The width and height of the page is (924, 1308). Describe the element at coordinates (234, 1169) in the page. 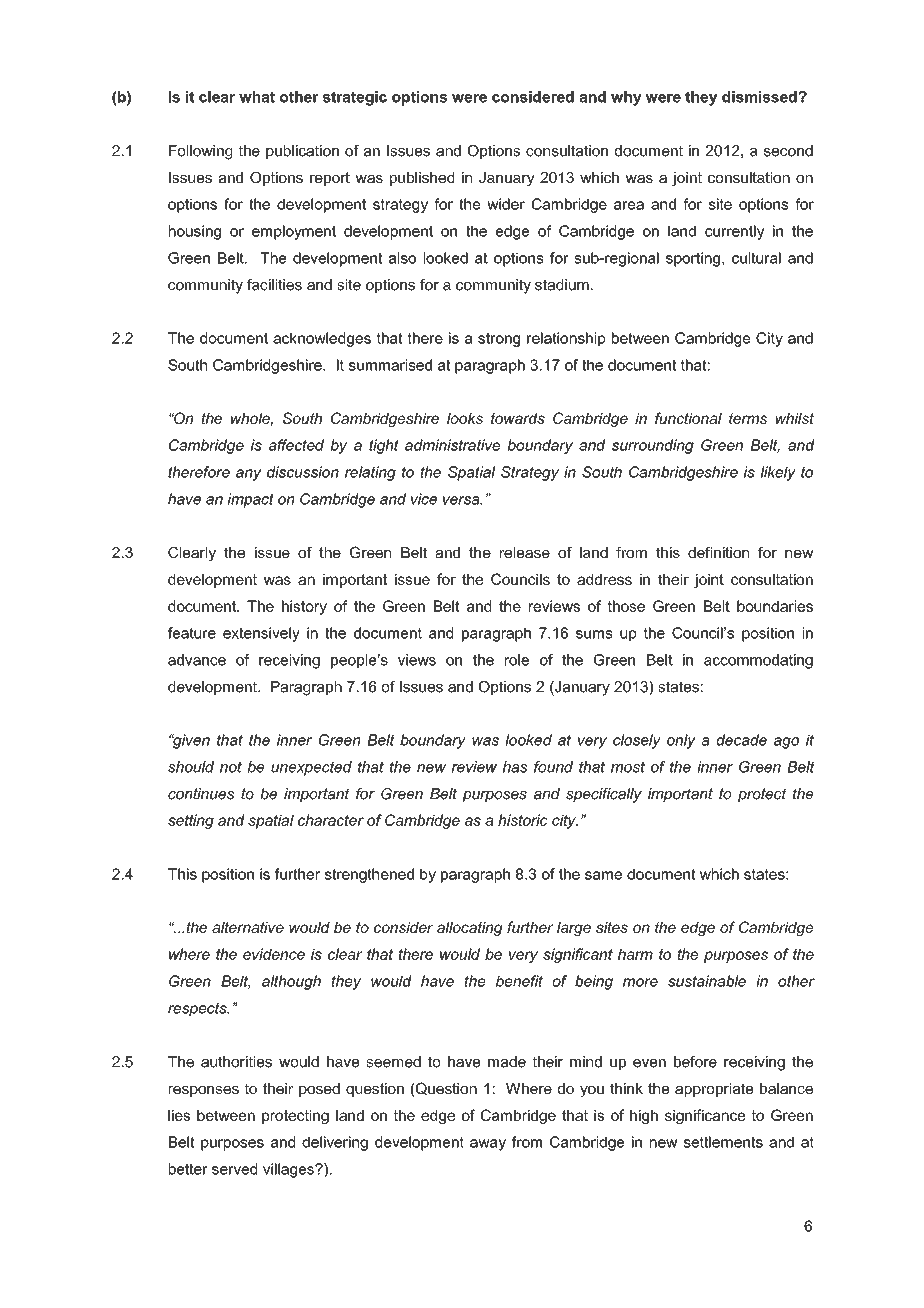

I see `served` at that location.
